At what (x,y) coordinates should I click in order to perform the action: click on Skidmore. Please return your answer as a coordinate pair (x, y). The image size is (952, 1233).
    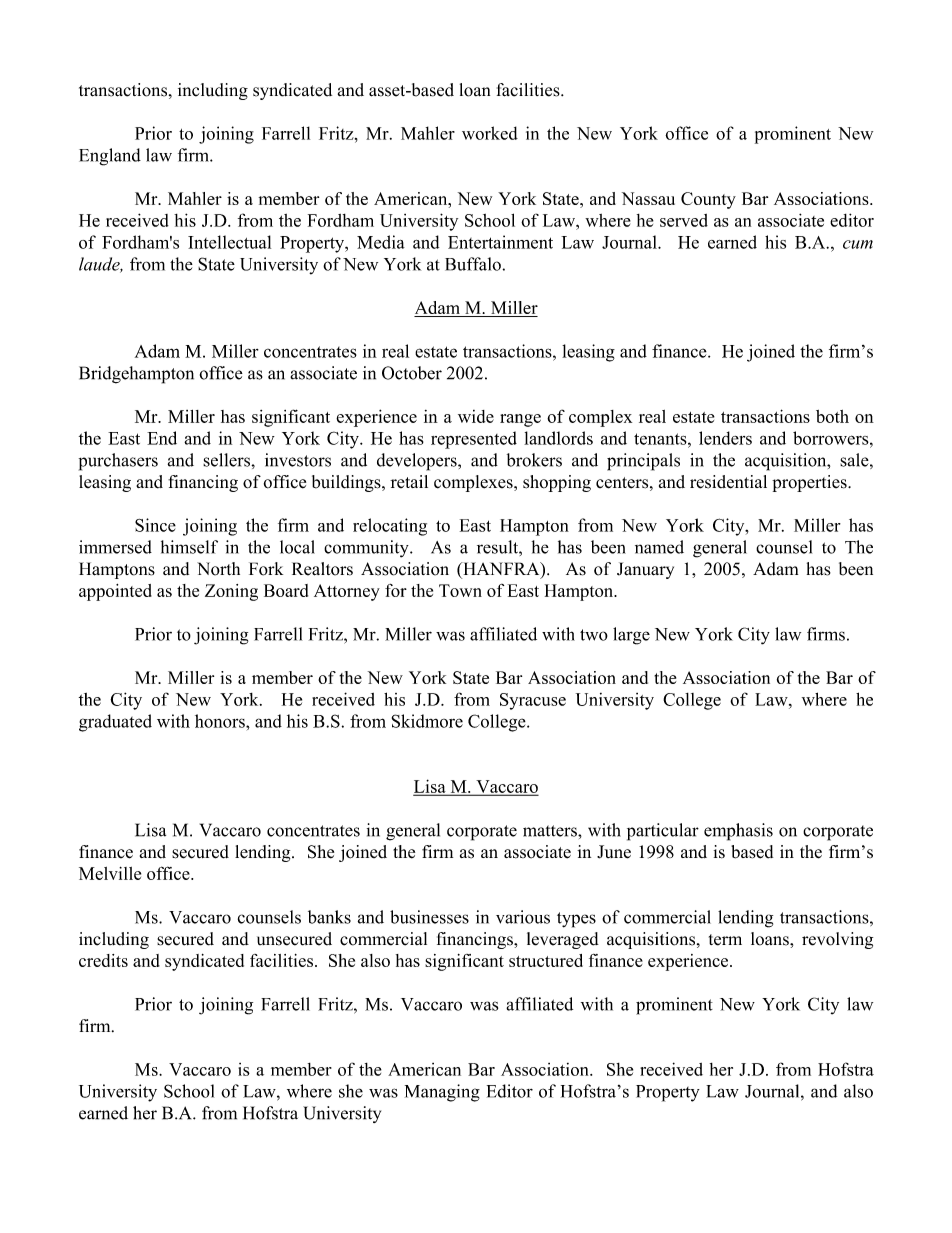
    Looking at the image, I should click on (427, 721).
